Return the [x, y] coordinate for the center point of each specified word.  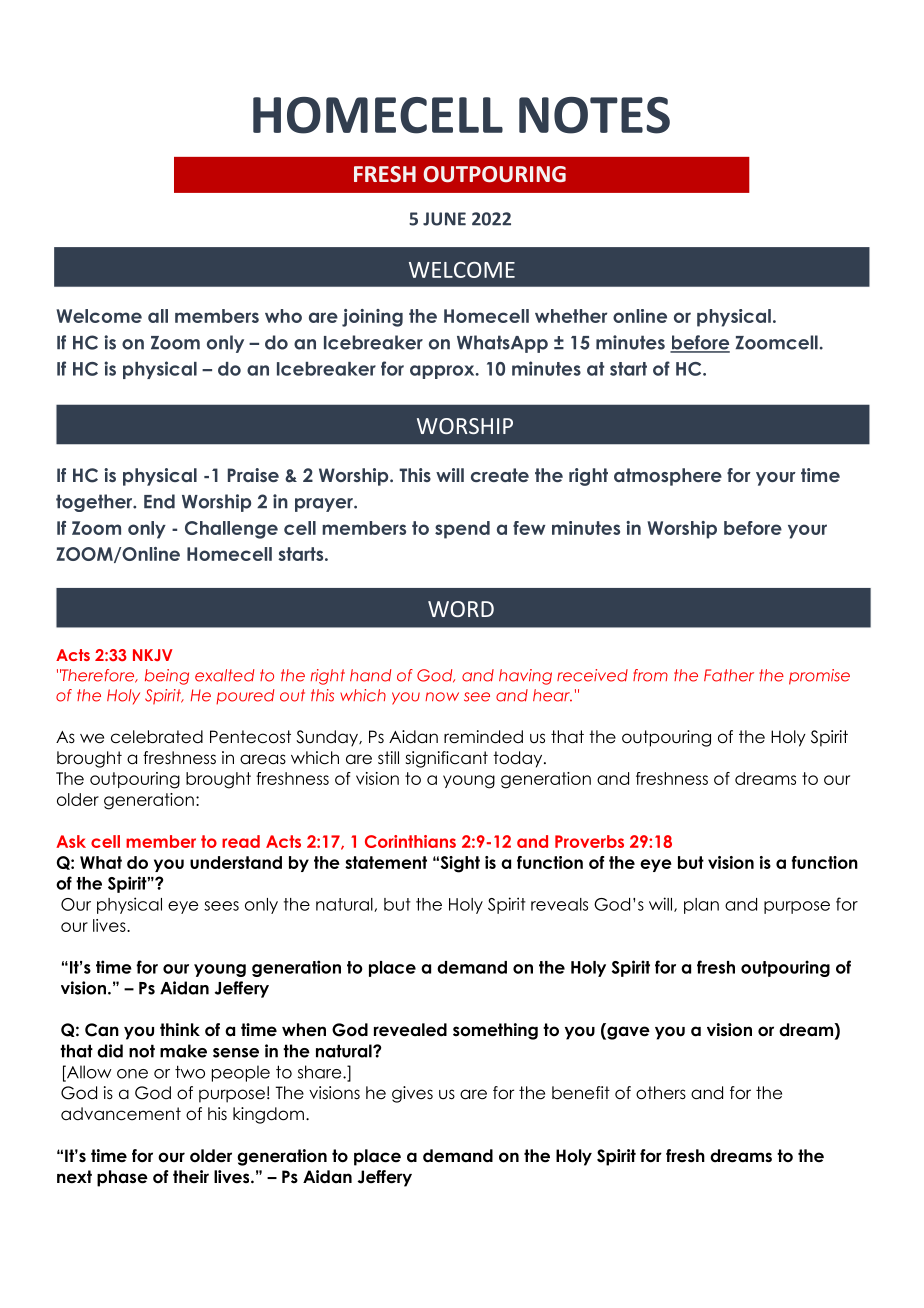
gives [412, 1094]
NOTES [594, 115]
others [661, 1093]
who [283, 316]
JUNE [444, 219]
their [191, 1177]
